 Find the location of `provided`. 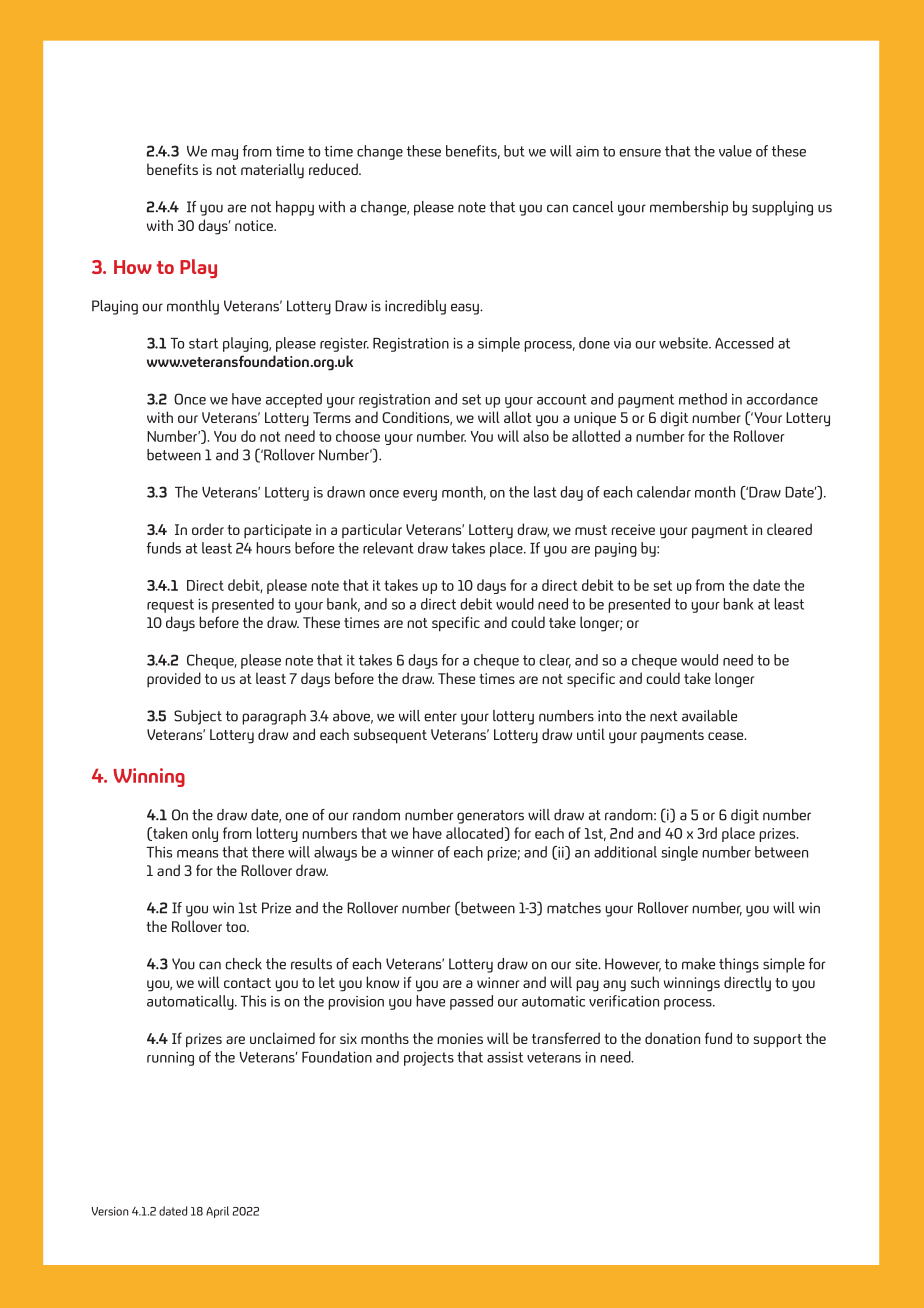

provided is located at coordinates (174, 680).
